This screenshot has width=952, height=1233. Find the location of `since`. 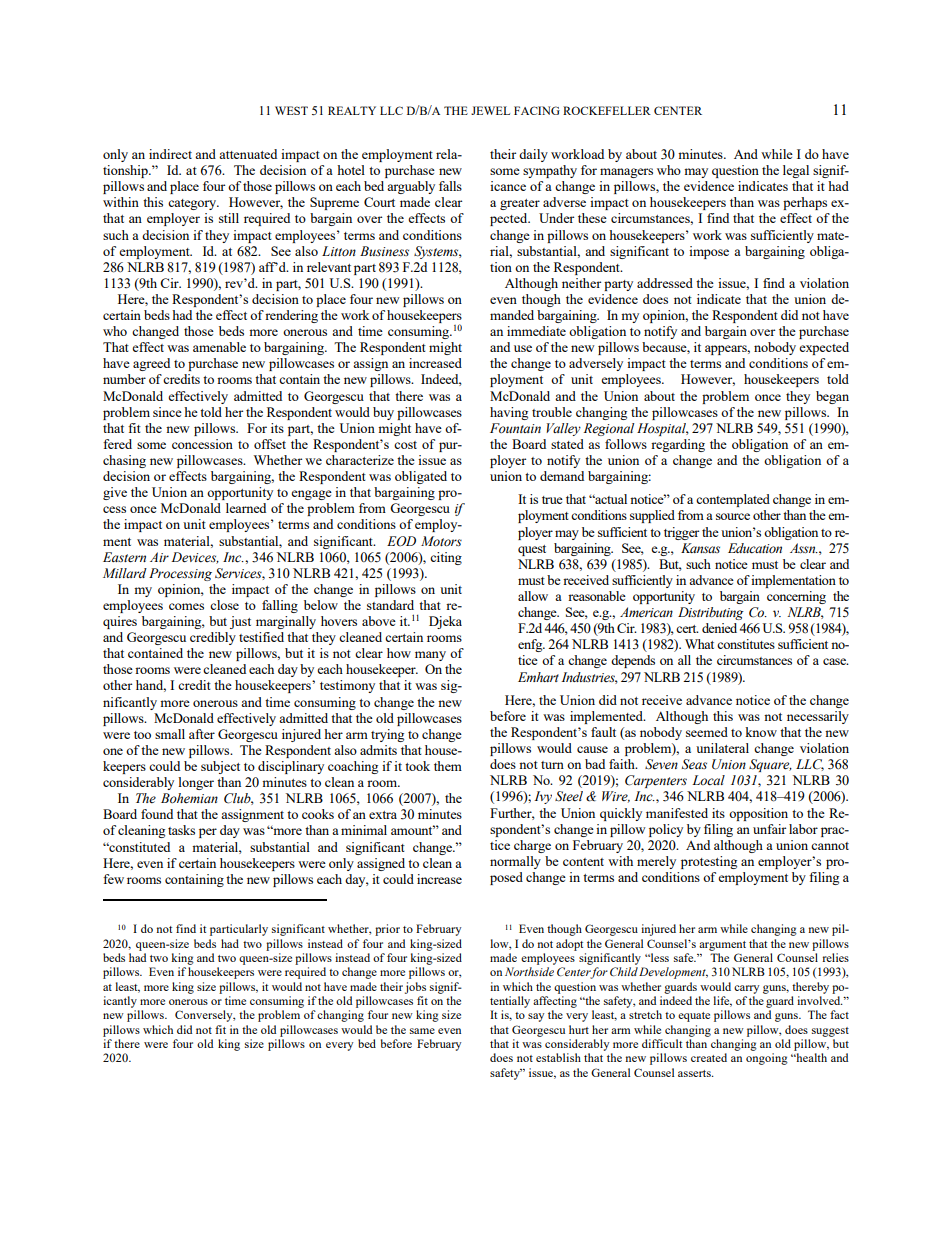

since is located at coordinates (167, 412).
